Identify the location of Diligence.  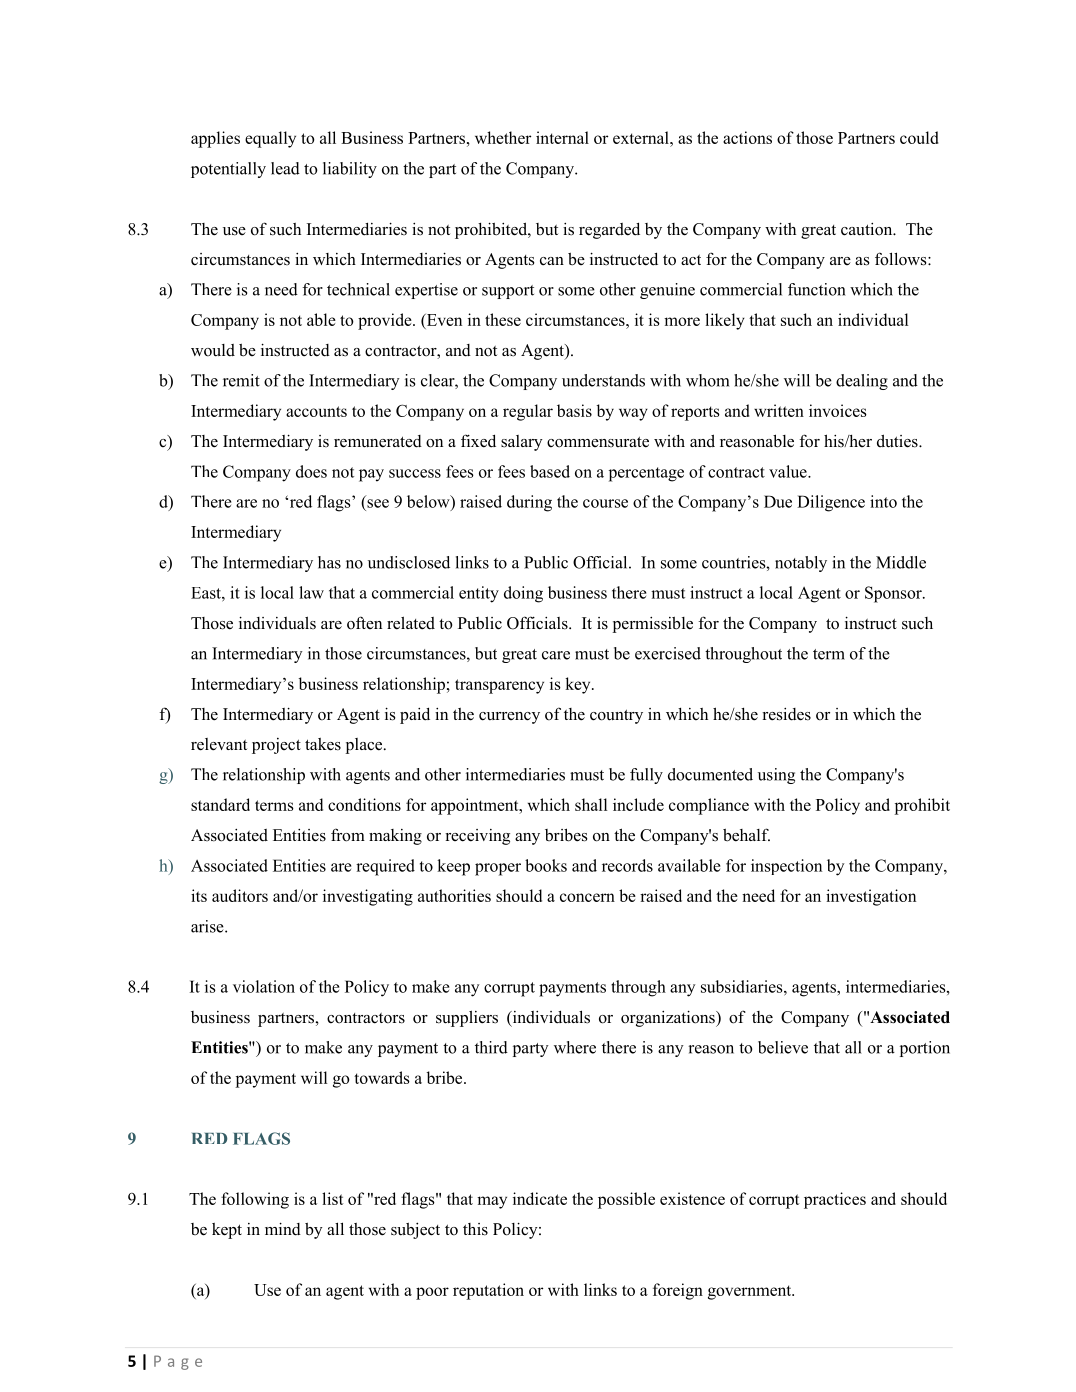
(831, 503).
